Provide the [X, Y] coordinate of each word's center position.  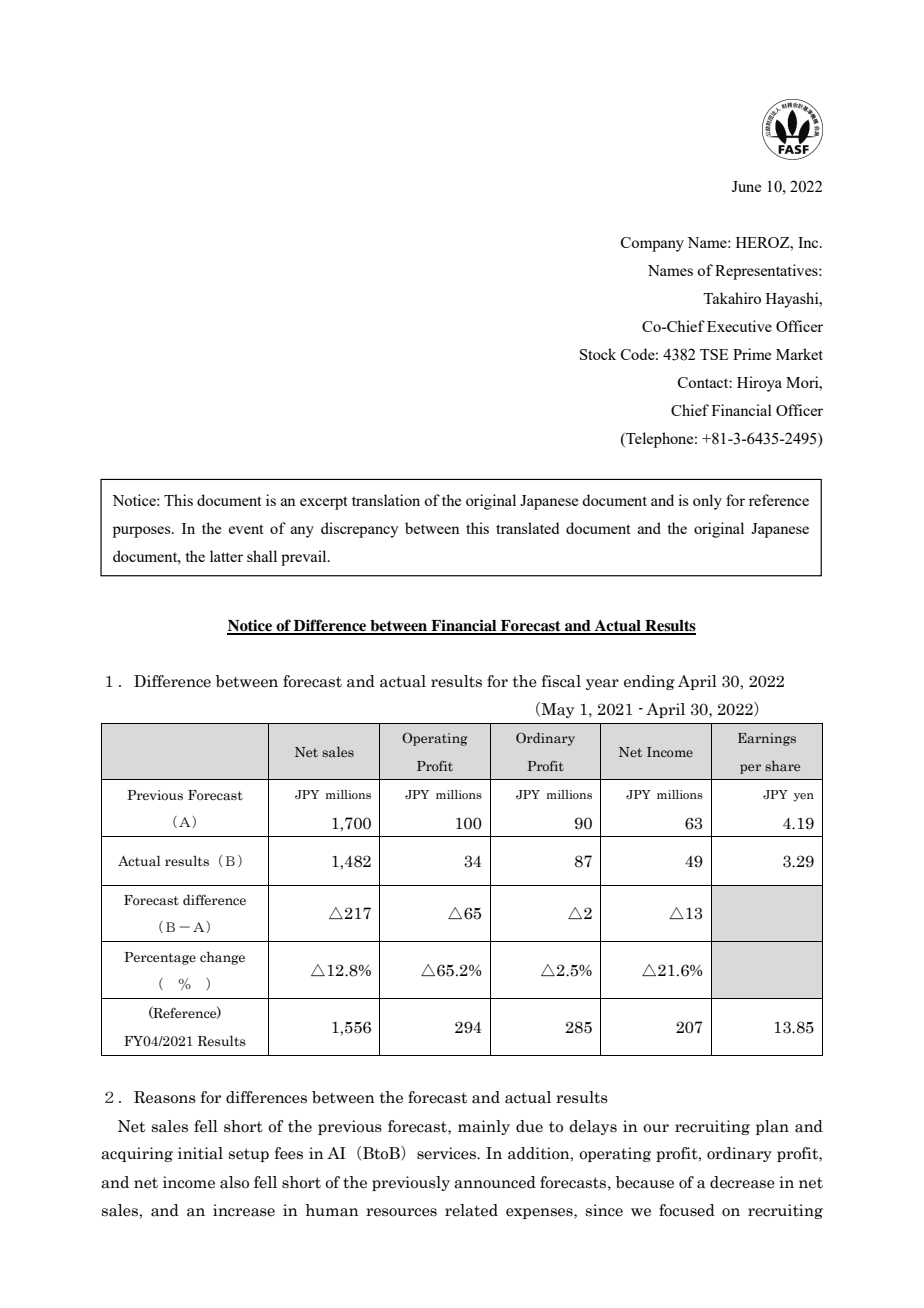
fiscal [561, 681]
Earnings [767, 739]
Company [652, 244]
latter [226, 556]
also [234, 1182]
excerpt [324, 503]
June [746, 186]
